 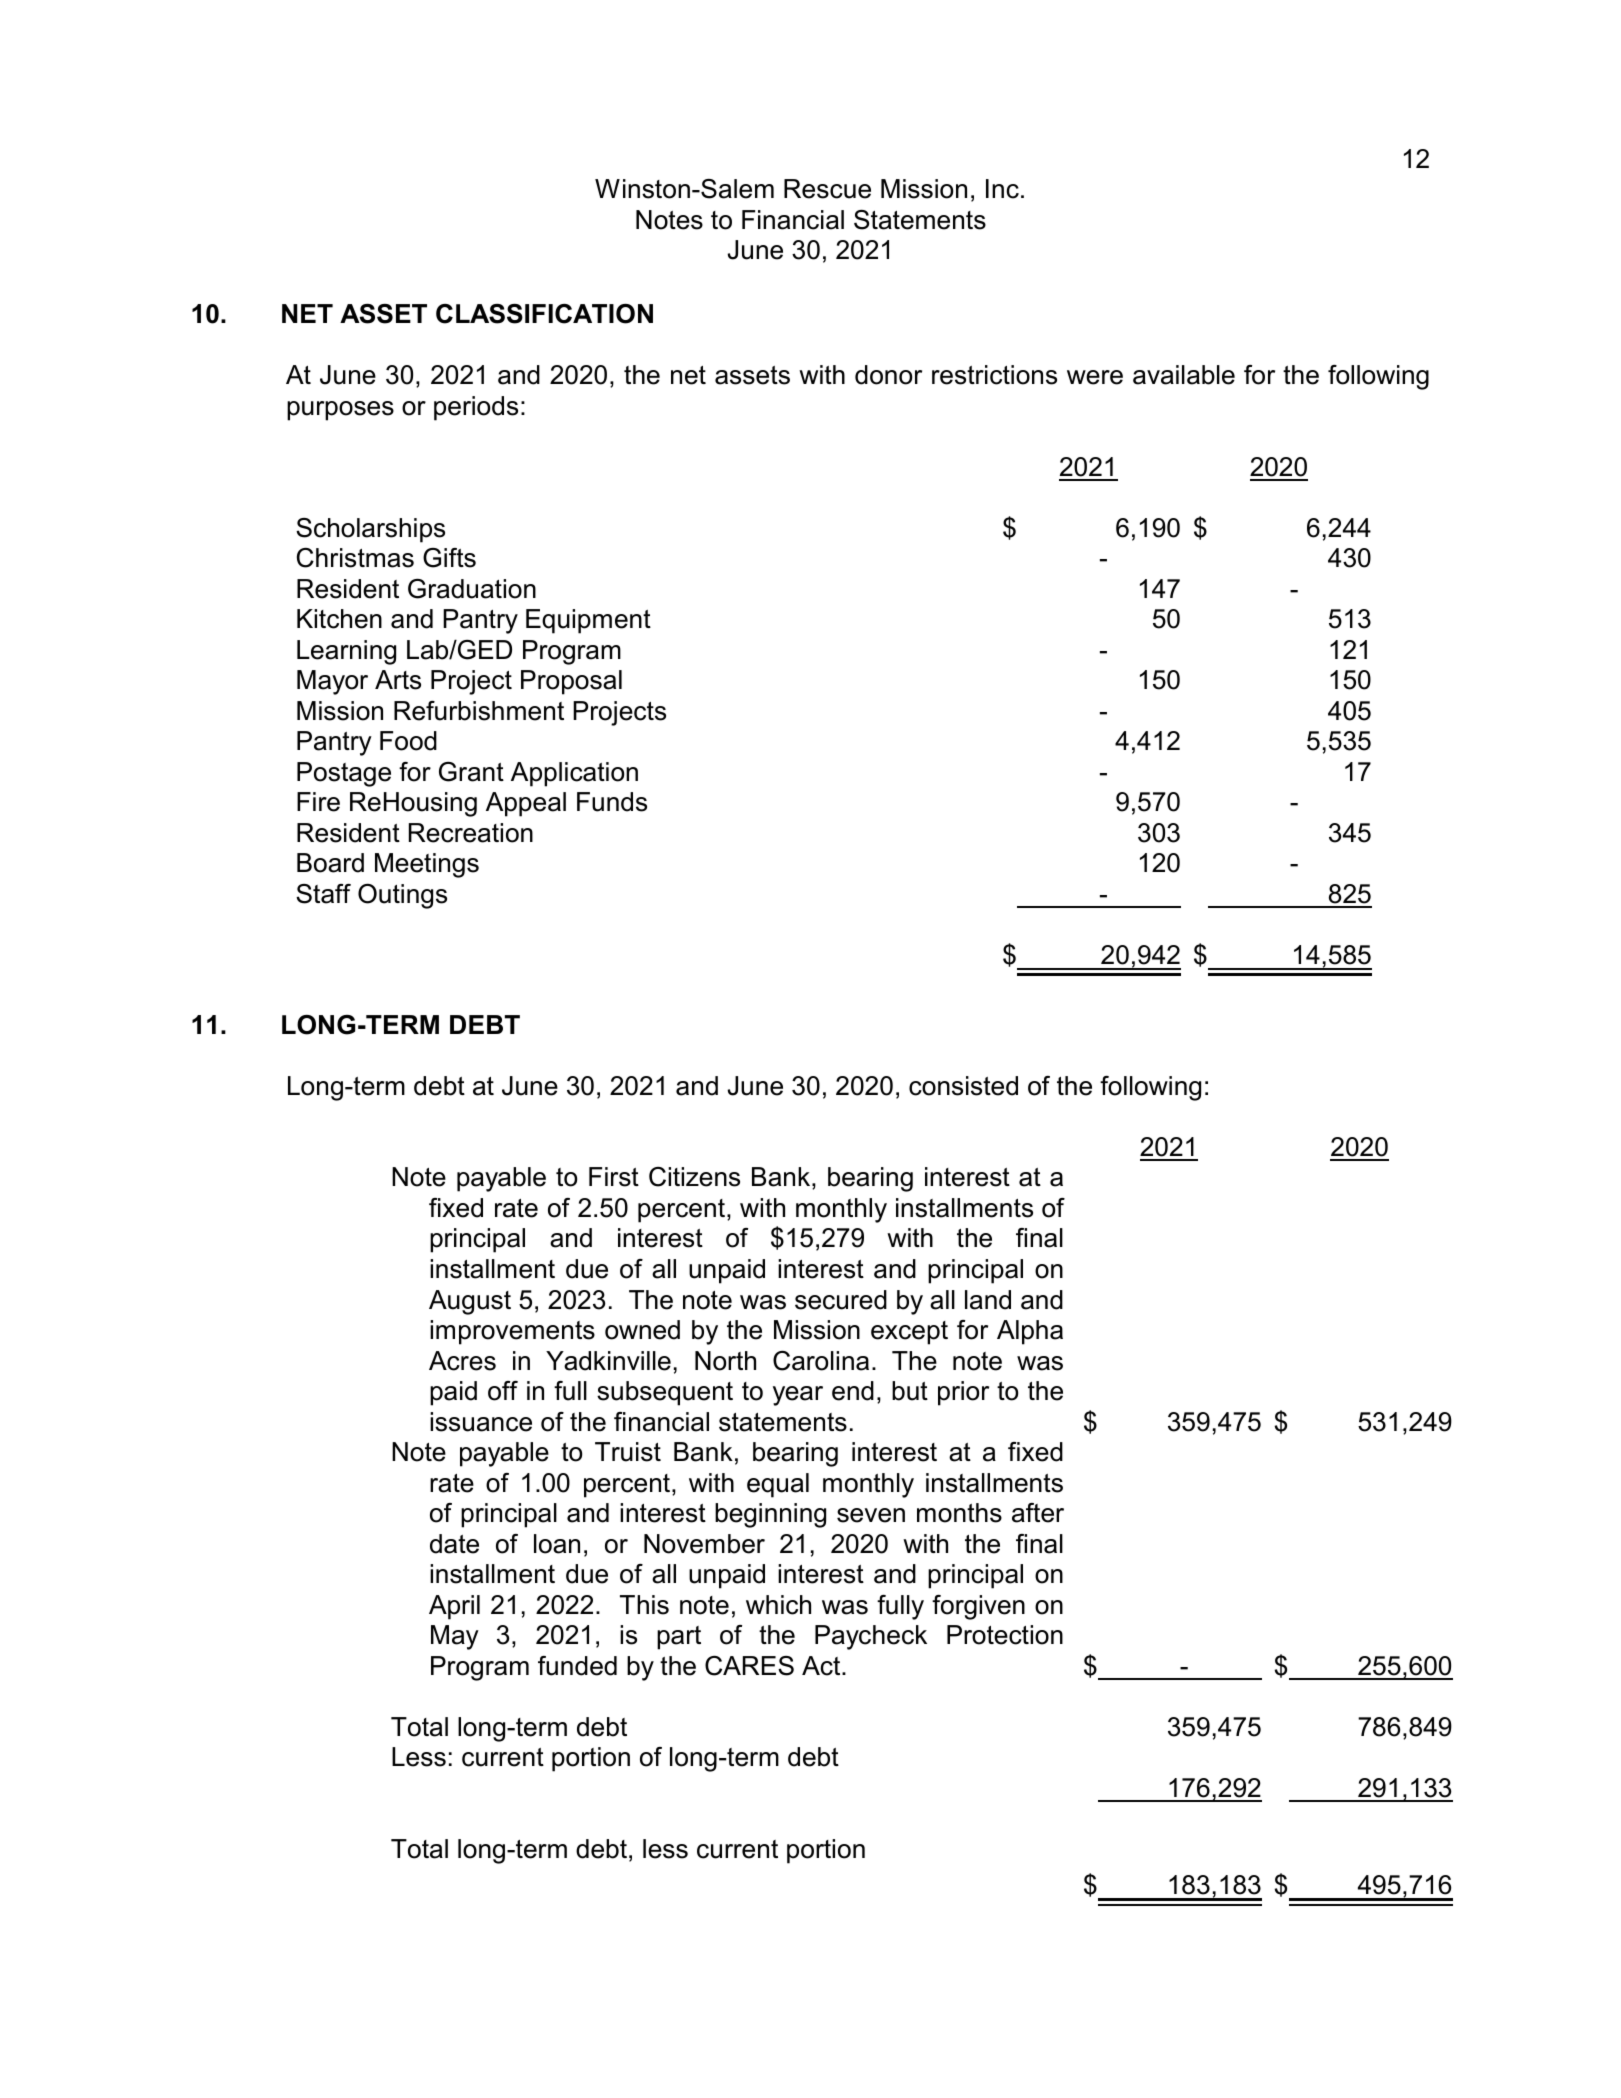 What do you see at coordinates (994, 375) in the screenshot?
I see `restrictions` at bounding box center [994, 375].
